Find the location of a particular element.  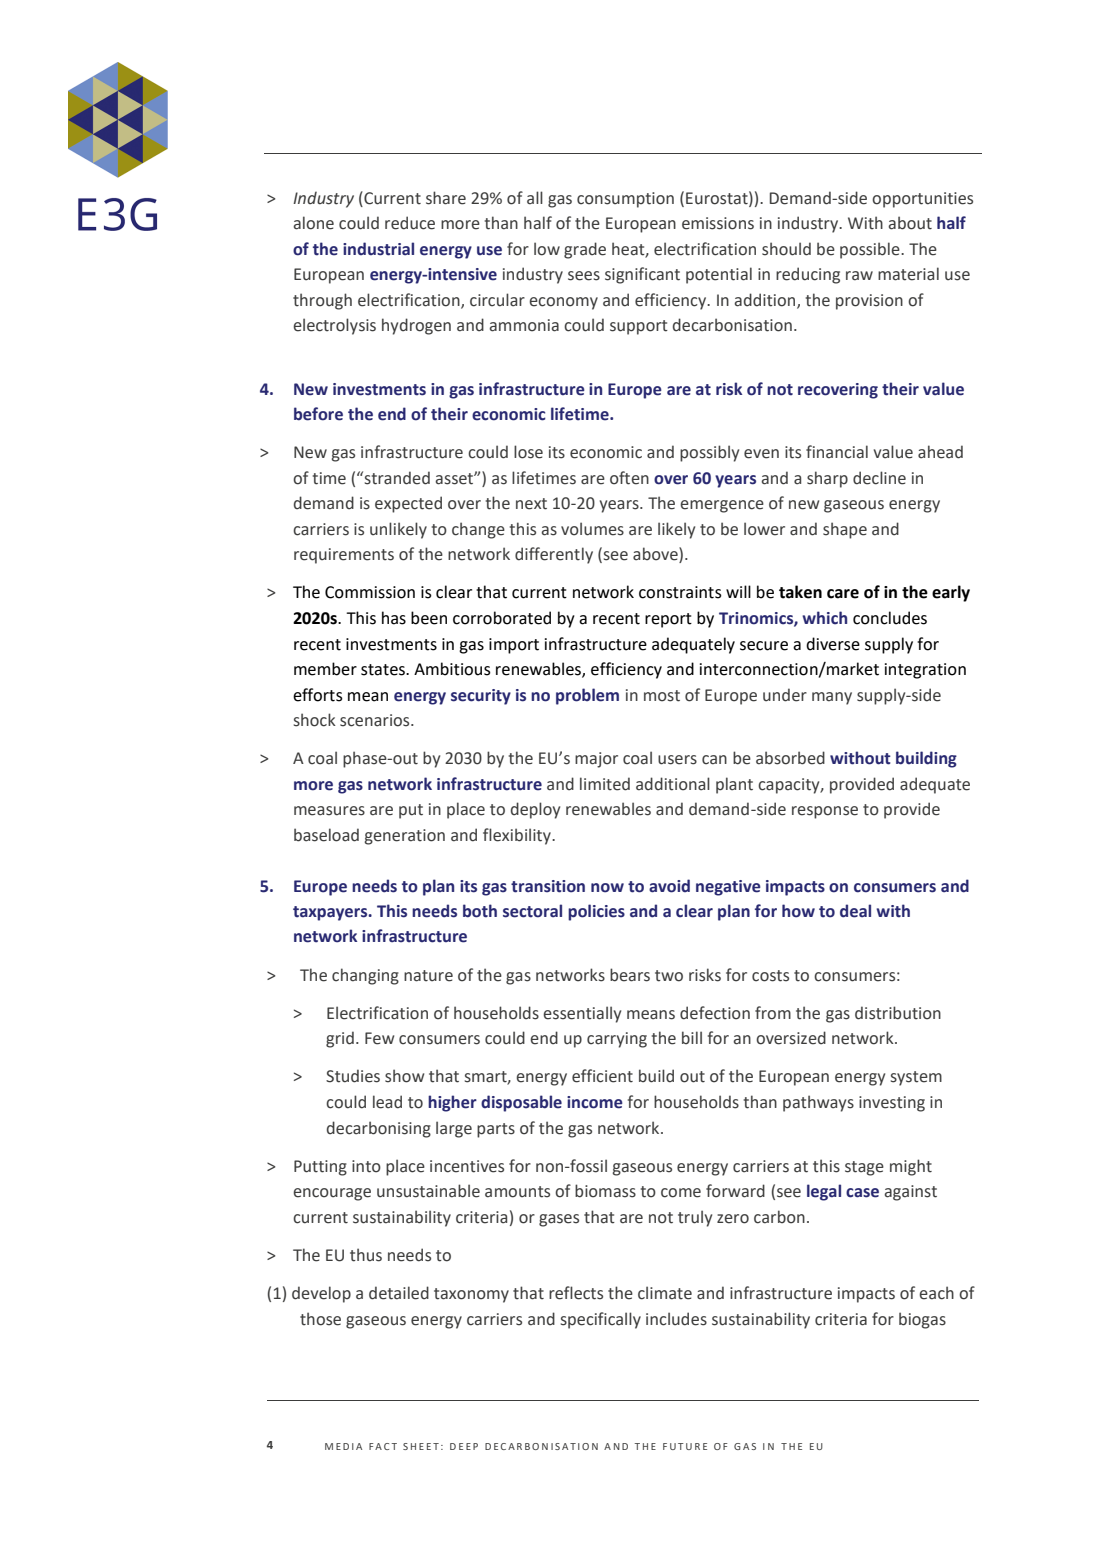

consumption is located at coordinates (625, 200).
